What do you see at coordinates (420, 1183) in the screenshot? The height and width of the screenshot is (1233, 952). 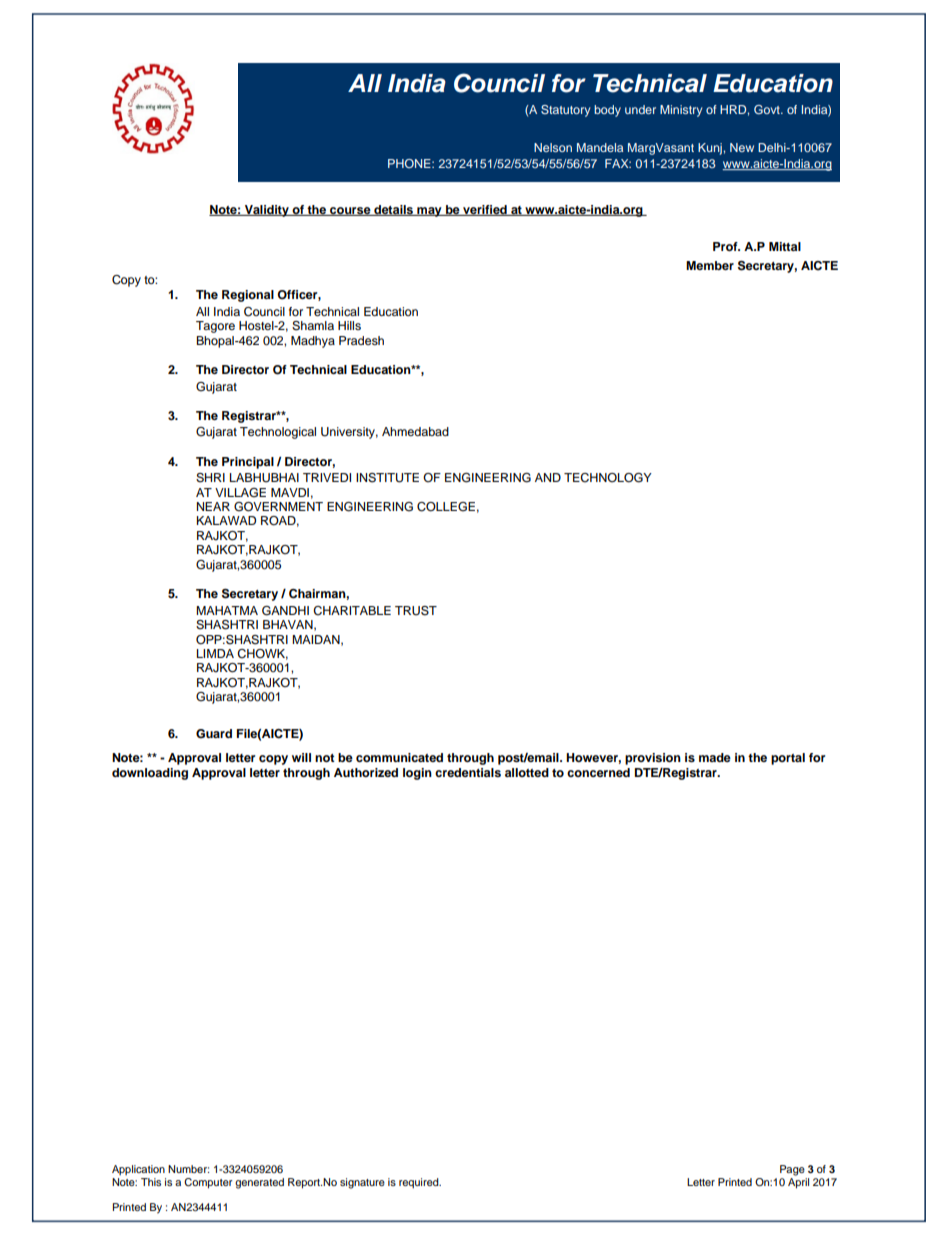 I see `required` at bounding box center [420, 1183].
